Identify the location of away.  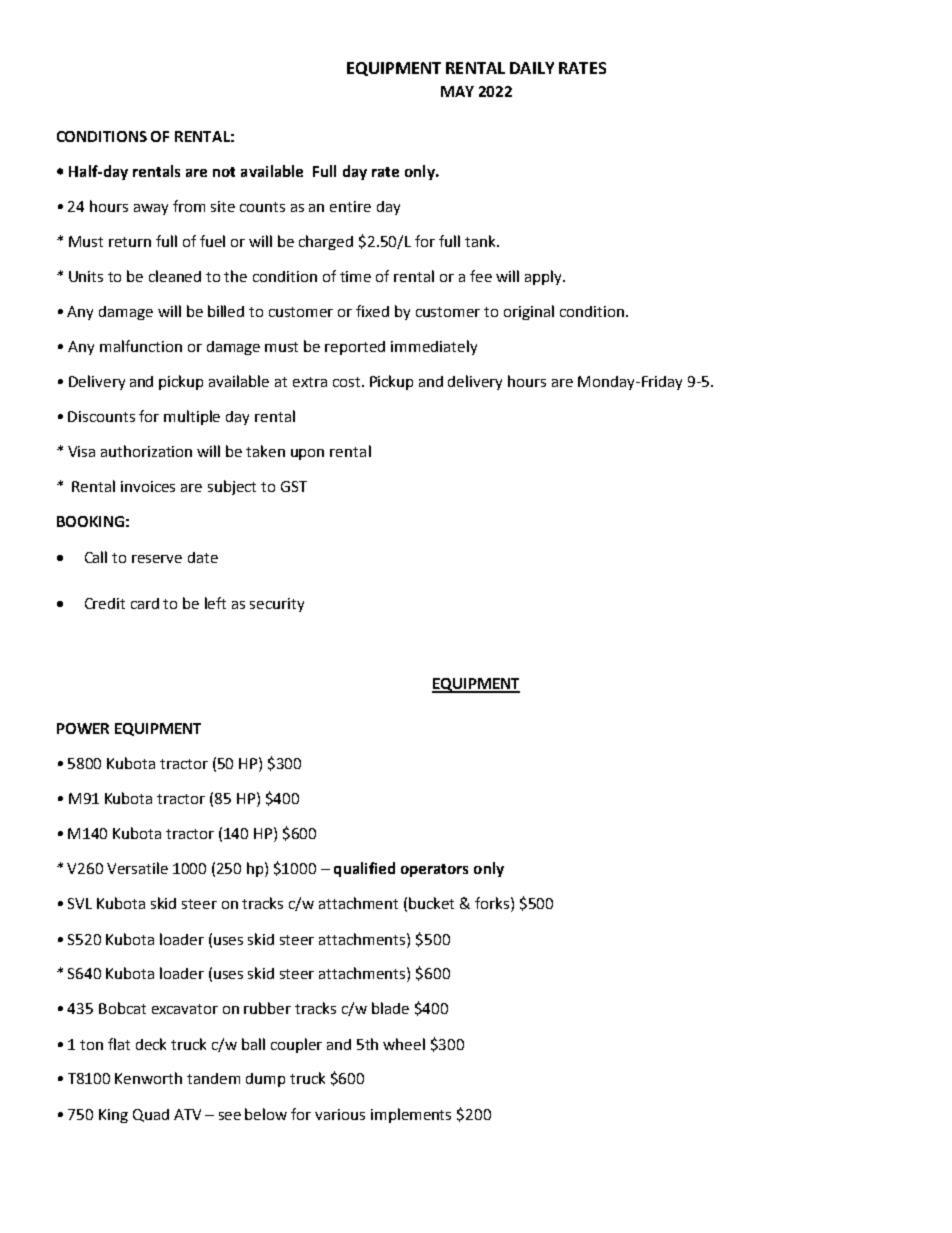
(151, 209).
